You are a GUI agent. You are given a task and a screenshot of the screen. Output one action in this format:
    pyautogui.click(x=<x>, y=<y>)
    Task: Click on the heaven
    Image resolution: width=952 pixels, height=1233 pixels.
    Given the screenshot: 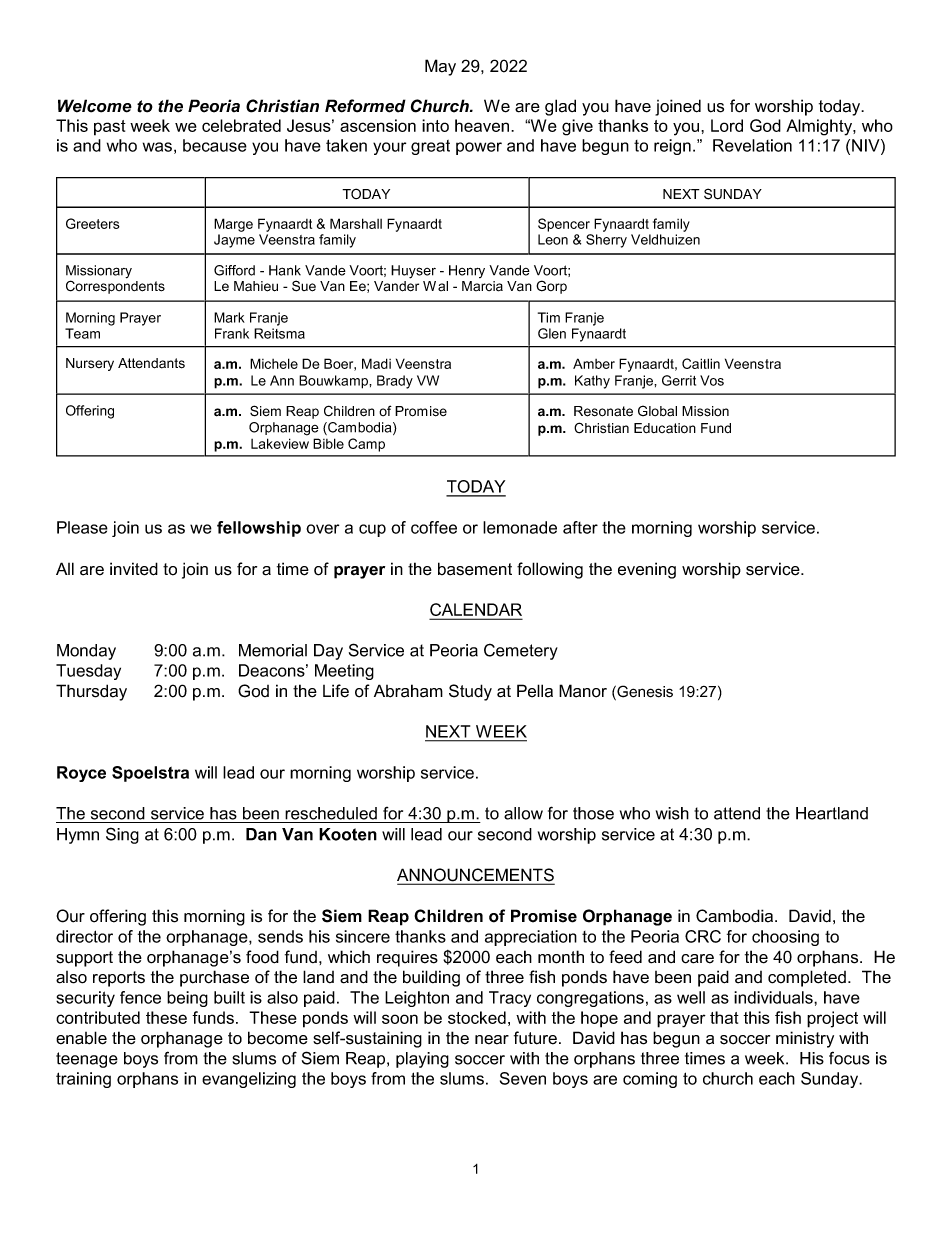 What is the action you would take?
    pyautogui.click(x=483, y=125)
